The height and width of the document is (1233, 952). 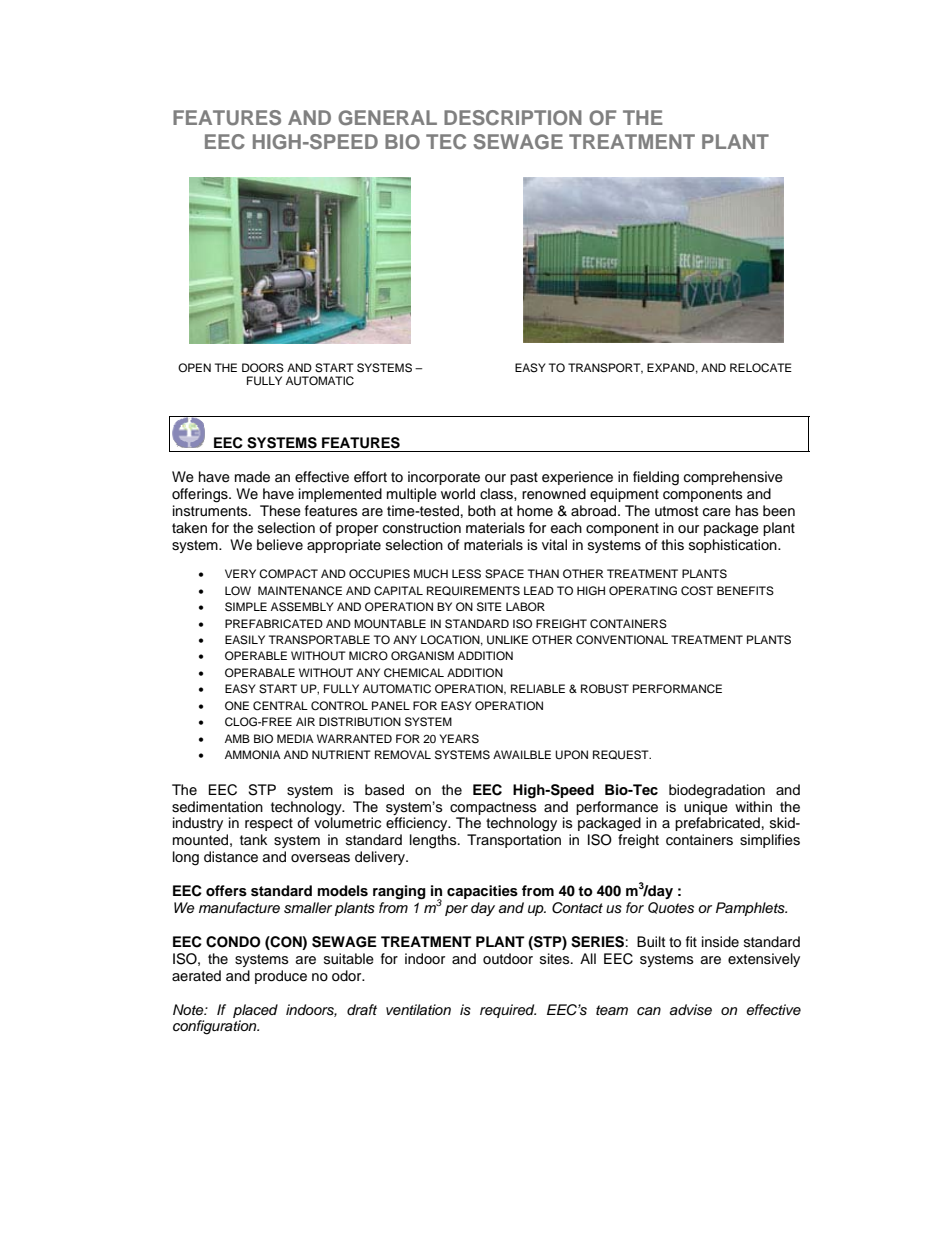 What do you see at coordinates (733, 478) in the document?
I see `comprehensive` at bounding box center [733, 478].
